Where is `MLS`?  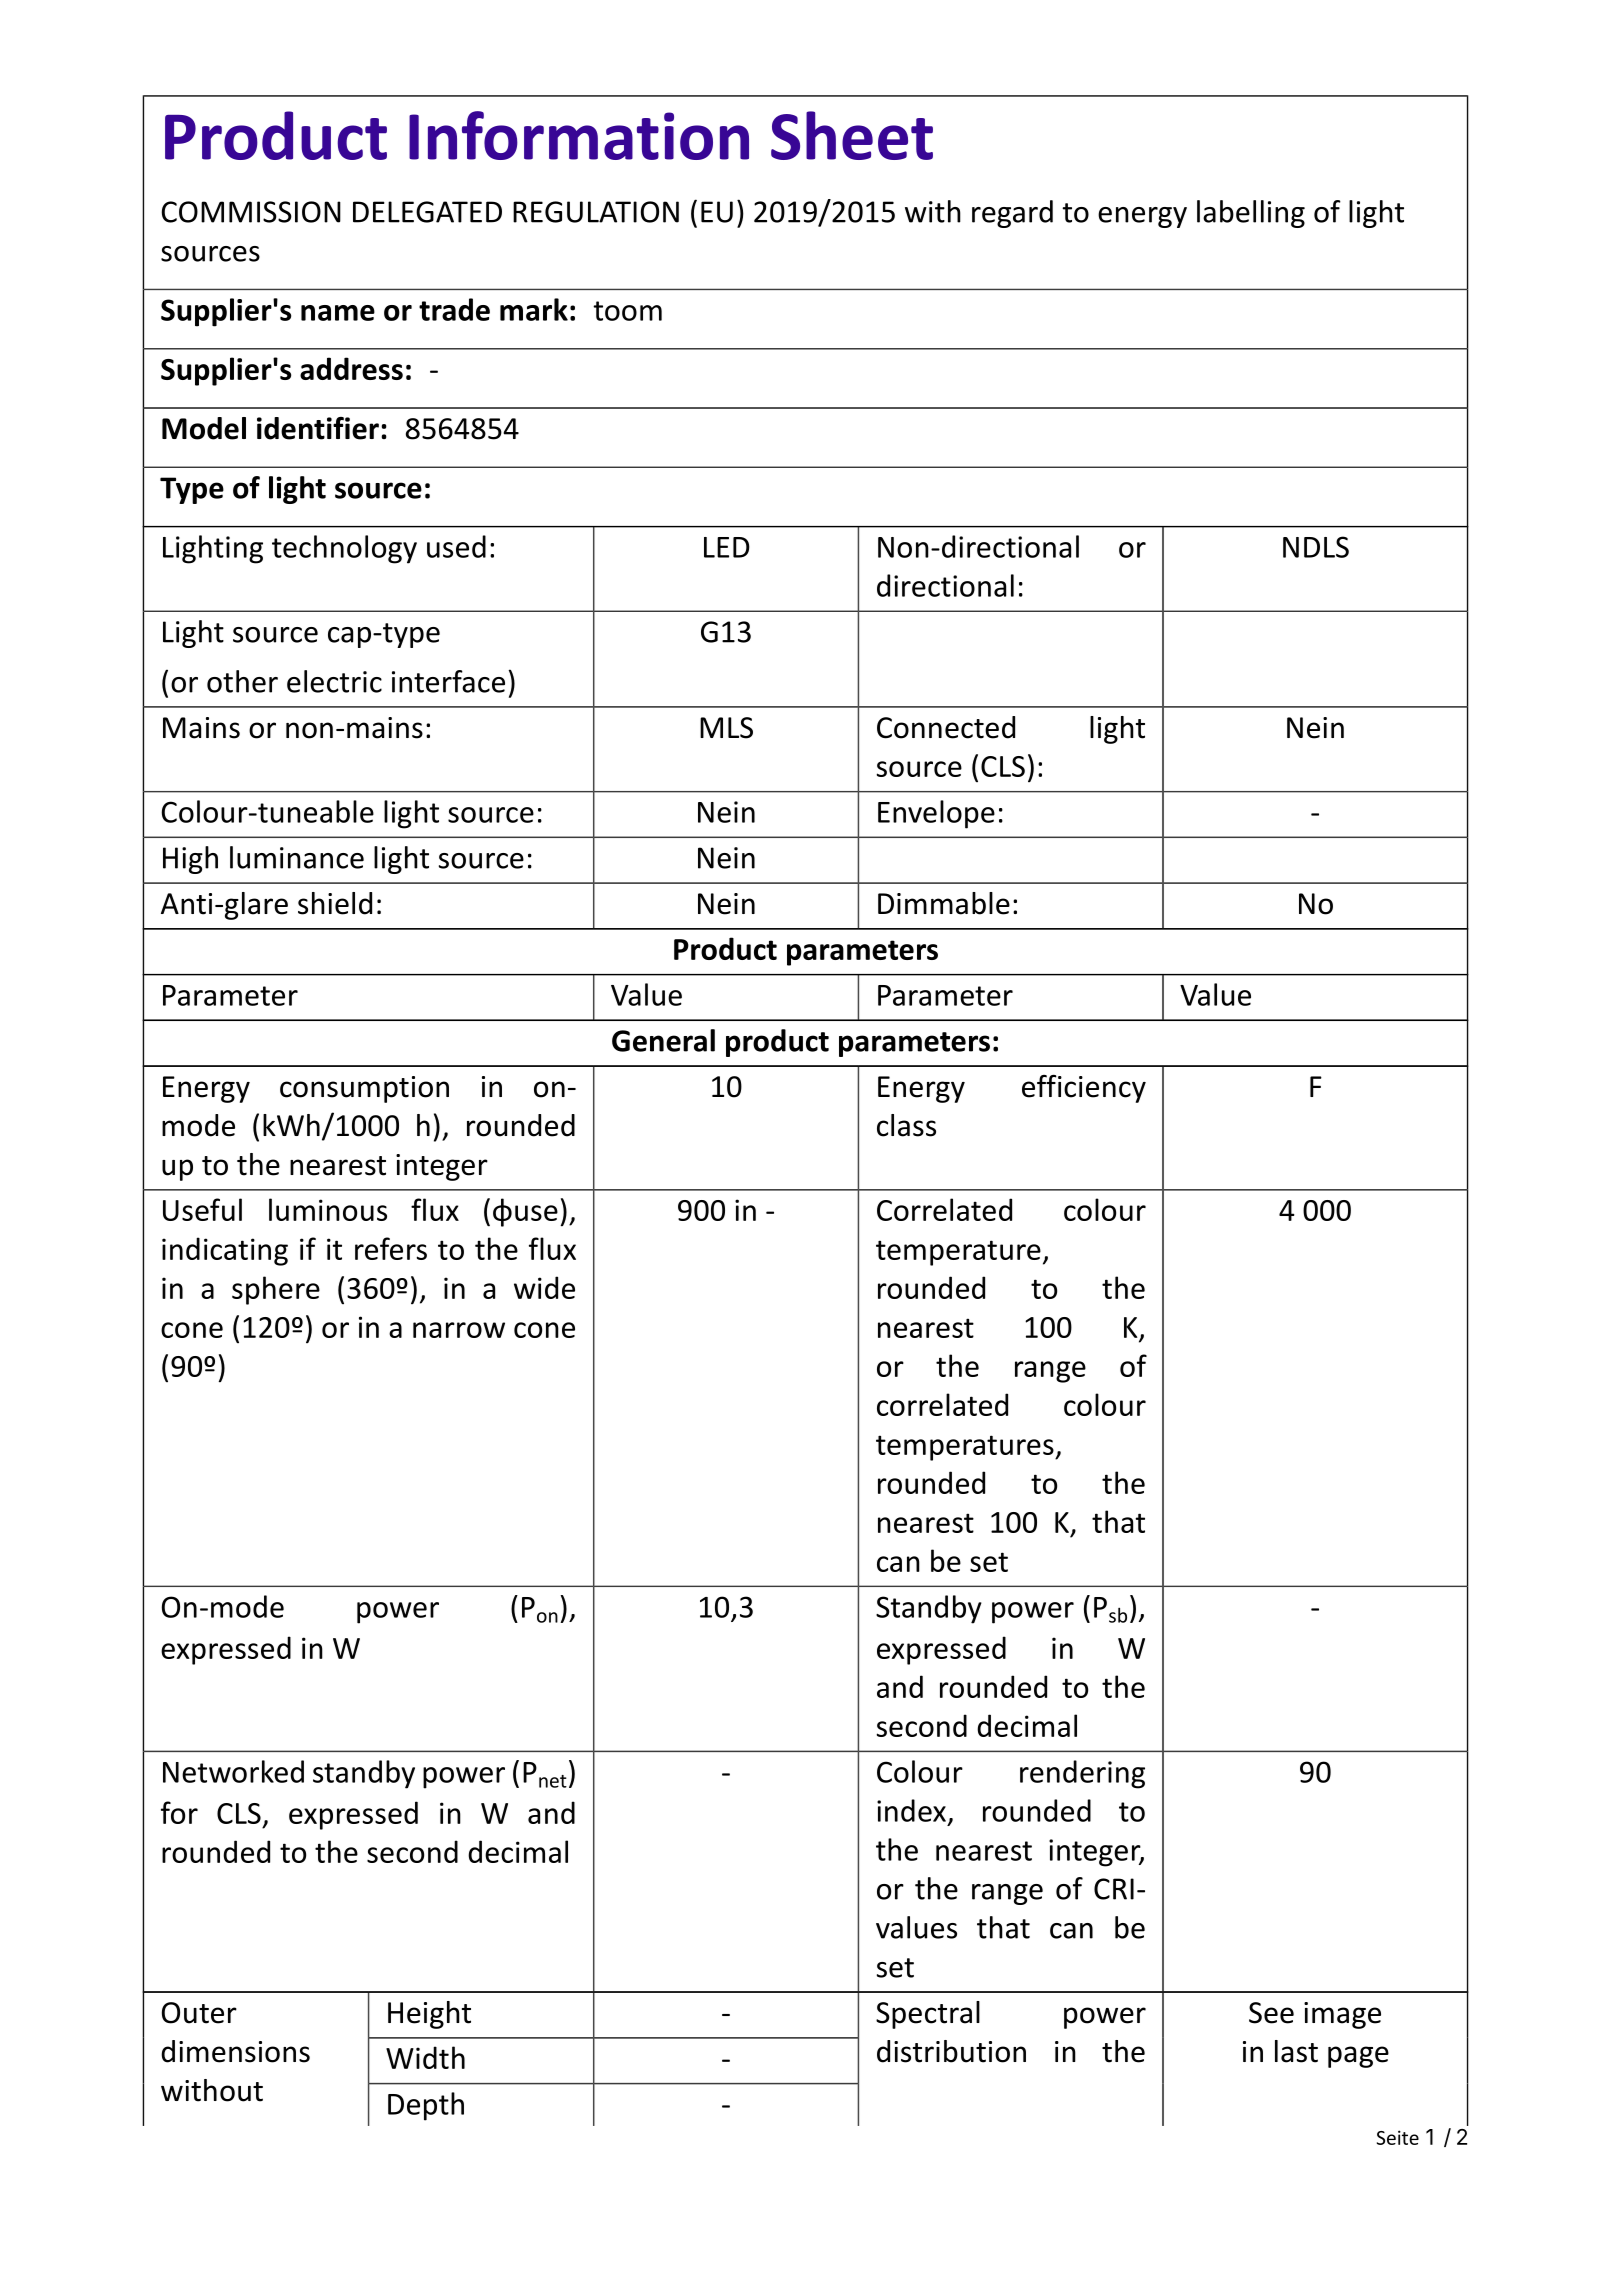 MLS is located at coordinates (726, 728).
